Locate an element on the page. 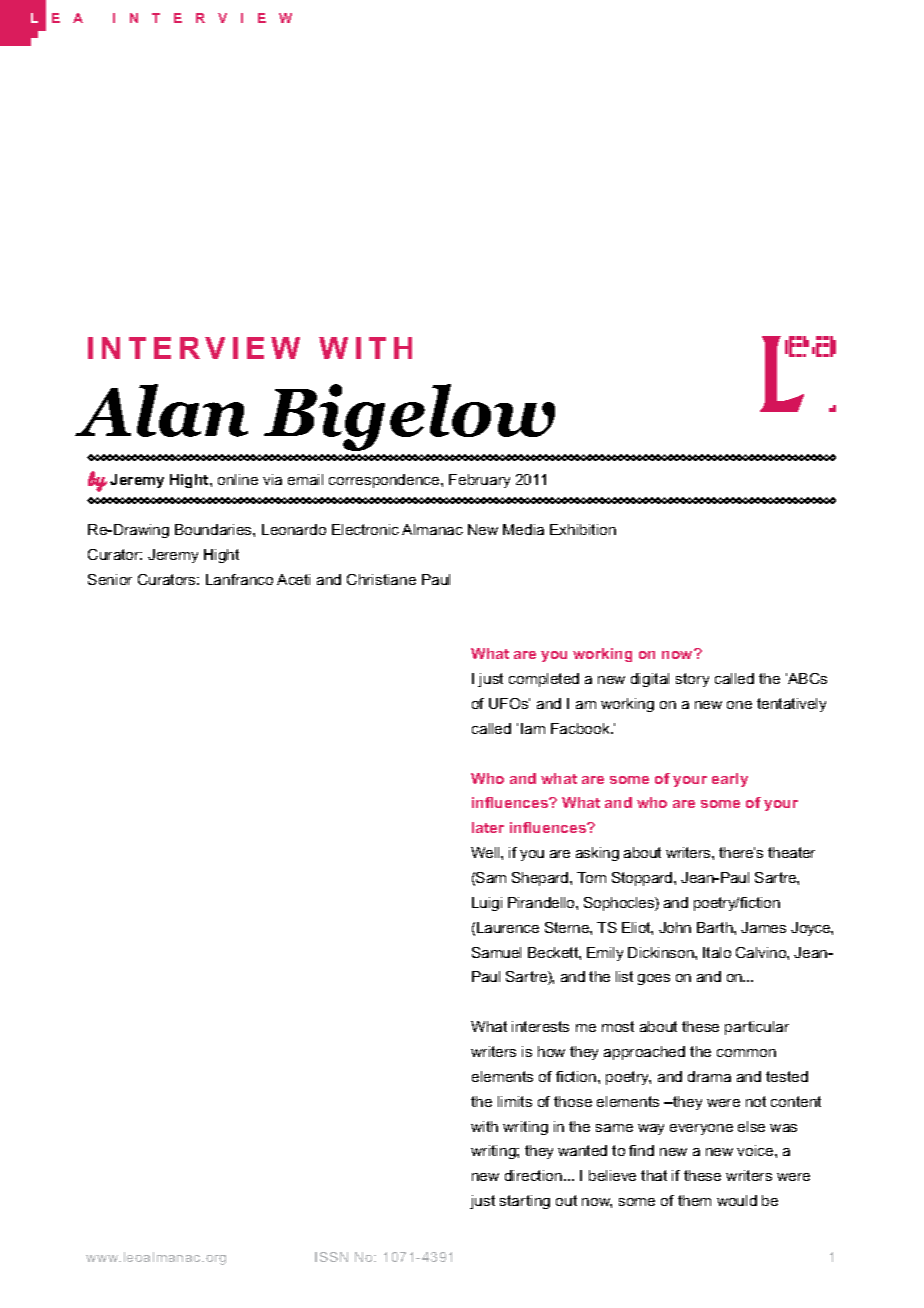  ISSN is located at coordinates (331, 1257).
